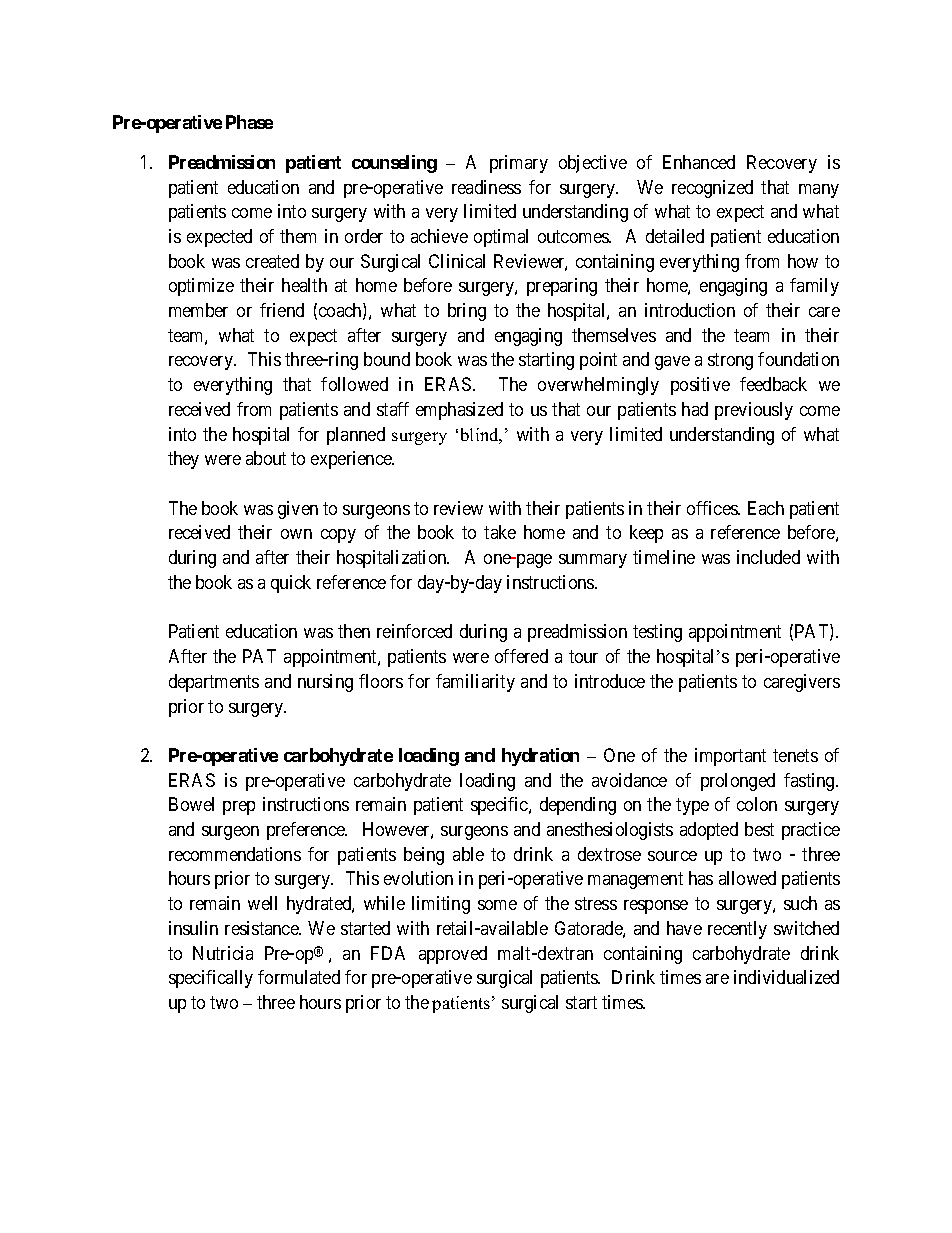 This page has height=1233, width=952. Describe the element at coordinates (475, 683) in the page. I see `familiarity` at that location.
